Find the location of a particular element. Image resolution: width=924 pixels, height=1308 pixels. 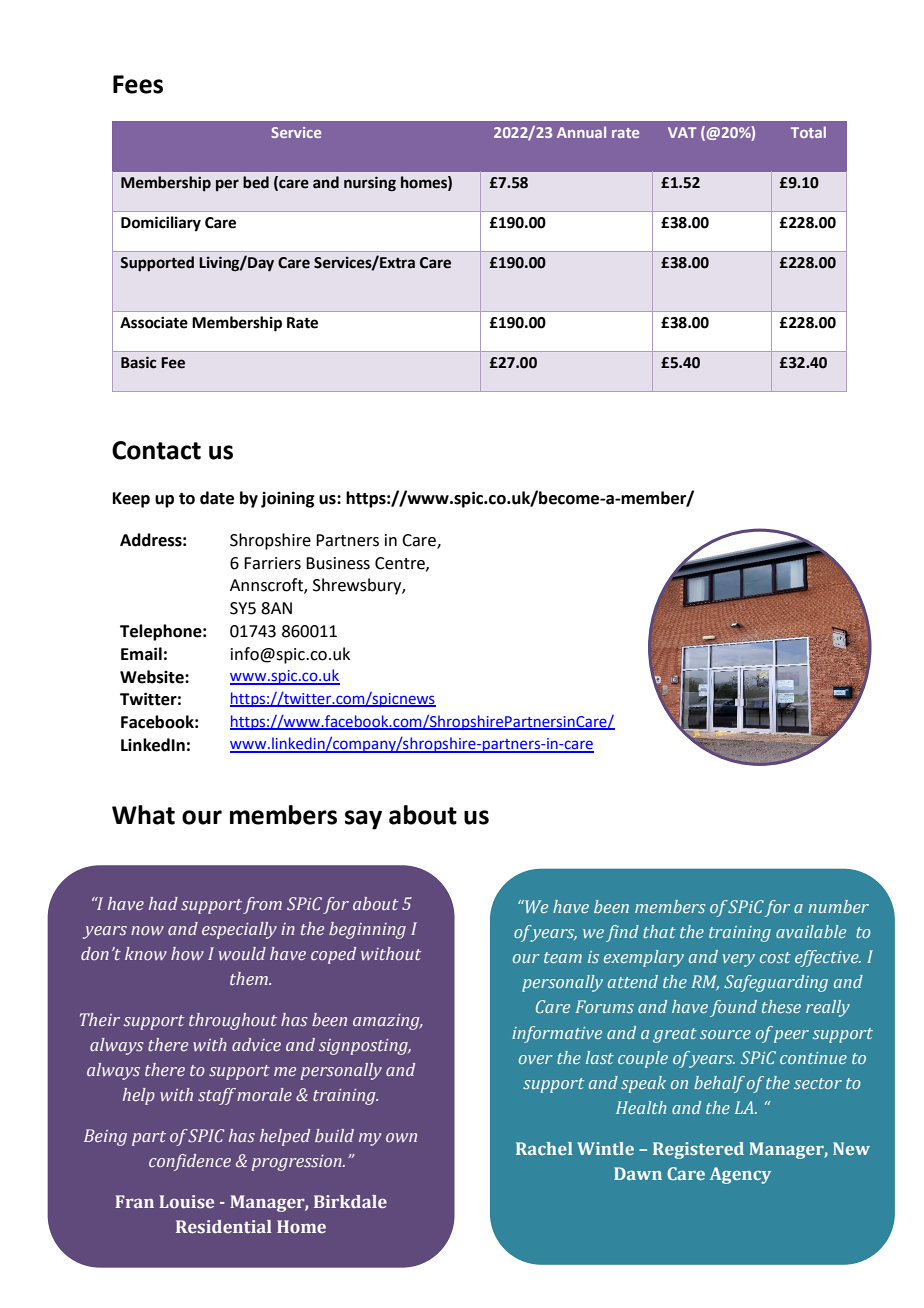

Fees is located at coordinates (138, 84).
